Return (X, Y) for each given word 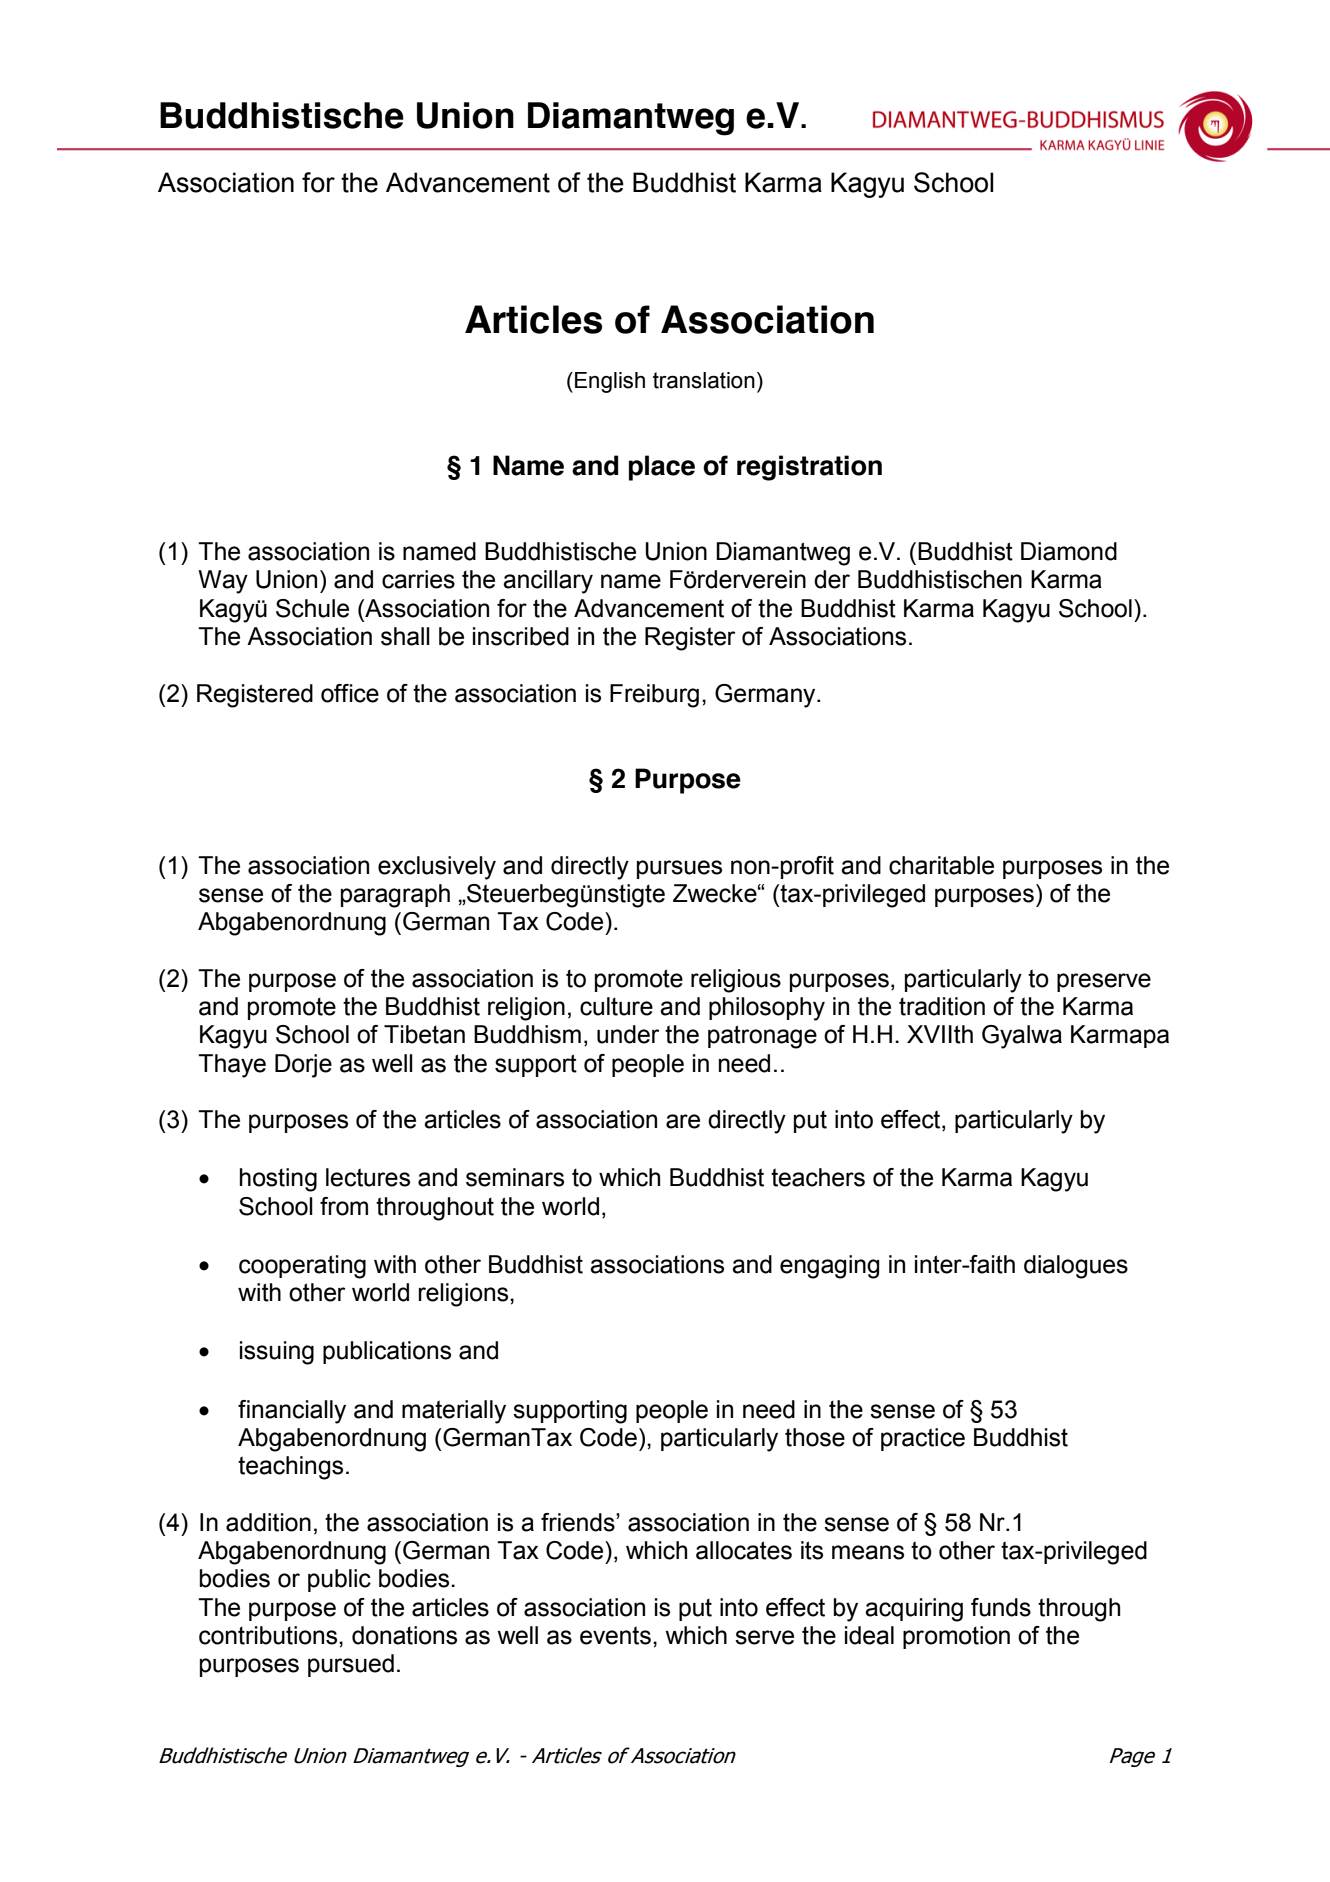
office (350, 693)
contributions (269, 1635)
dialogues (1076, 1267)
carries (418, 579)
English (610, 382)
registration (809, 468)
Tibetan (424, 1034)
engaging (829, 1267)
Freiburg (654, 696)
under (628, 1034)
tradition (942, 1006)
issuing (277, 1353)
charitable (941, 865)
